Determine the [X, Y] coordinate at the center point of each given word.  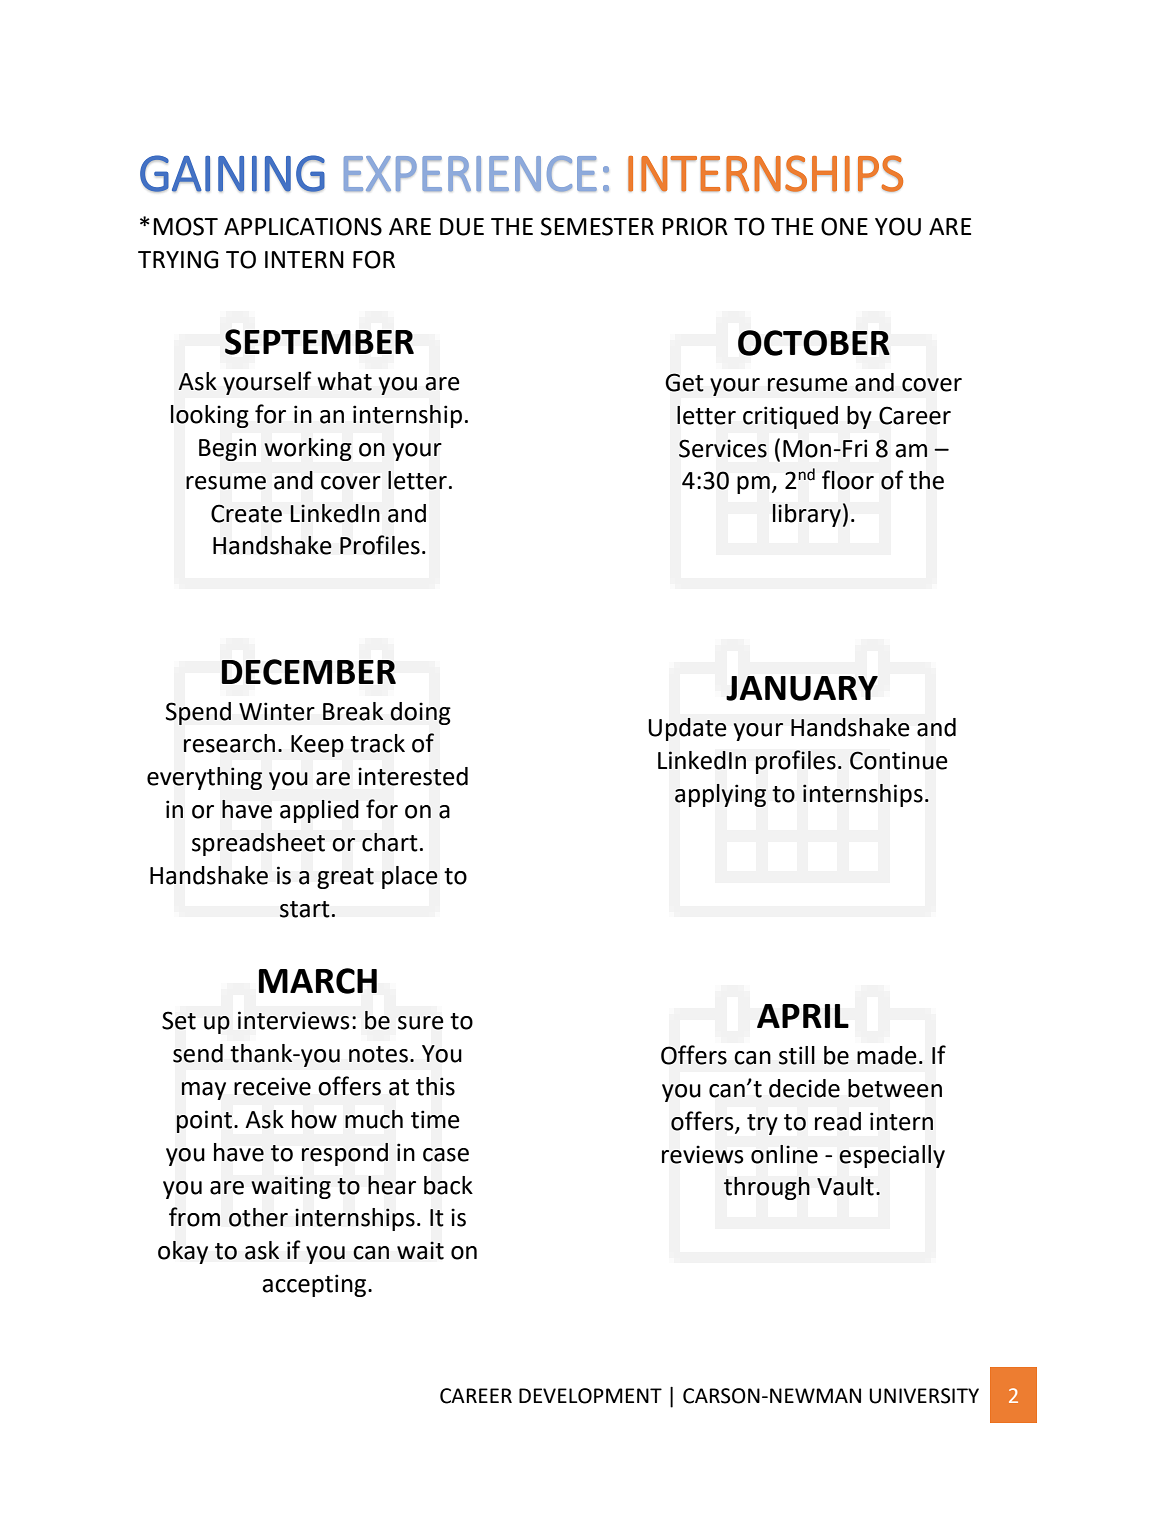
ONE [844, 226]
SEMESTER [597, 226]
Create [246, 513]
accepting [315, 1285]
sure [420, 1023]
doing [420, 713]
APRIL [803, 1016]
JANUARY [802, 688]
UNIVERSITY [924, 1396]
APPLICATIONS [303, 226]
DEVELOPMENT [590, 1396]
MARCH [318, 981]
